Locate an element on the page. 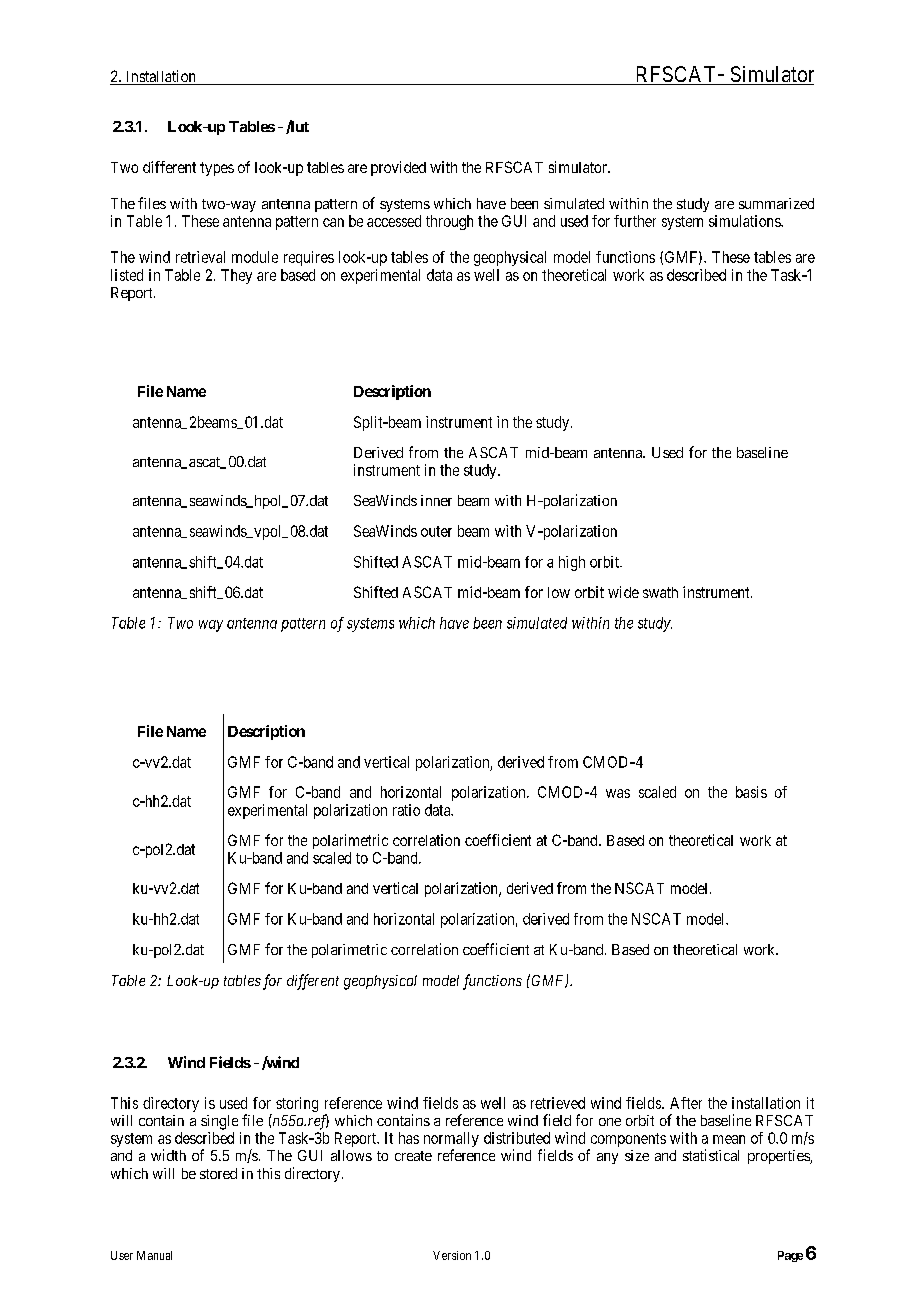 This document has width=924, height=1308. was is located at coordinates (618, 793).
